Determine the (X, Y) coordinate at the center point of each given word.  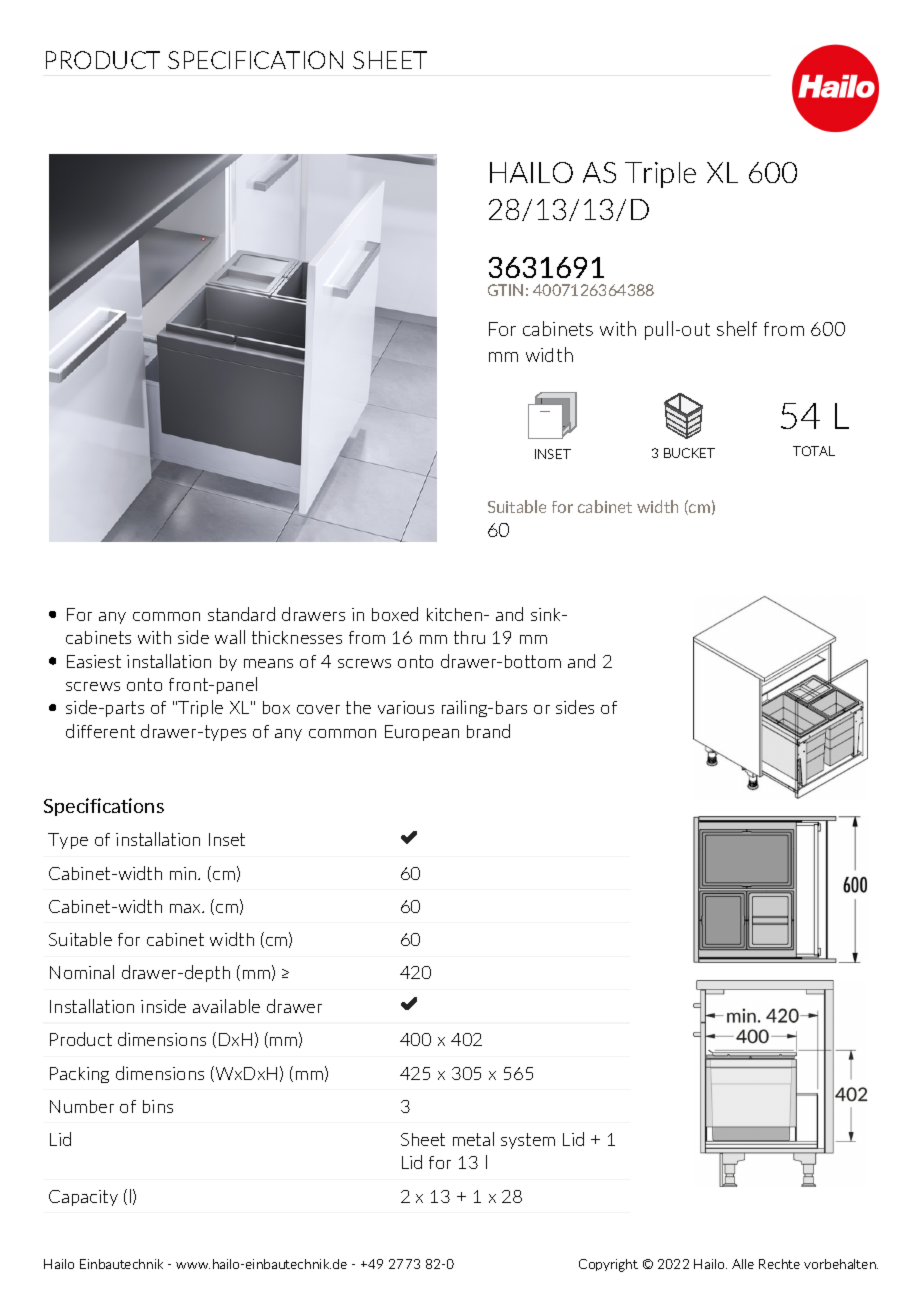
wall (230, 637)
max (186, 908)
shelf (737, 328)
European (422, 733)
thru (469, 637)
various (406, 707)
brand (488, 731)
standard (241, 614)
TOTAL (814, 451)
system (528, 1141)
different (100, 731)
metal (473, 1139)
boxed (395, 614)
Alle (743, 1264)
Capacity (83, 1198)
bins (158, 1106)
